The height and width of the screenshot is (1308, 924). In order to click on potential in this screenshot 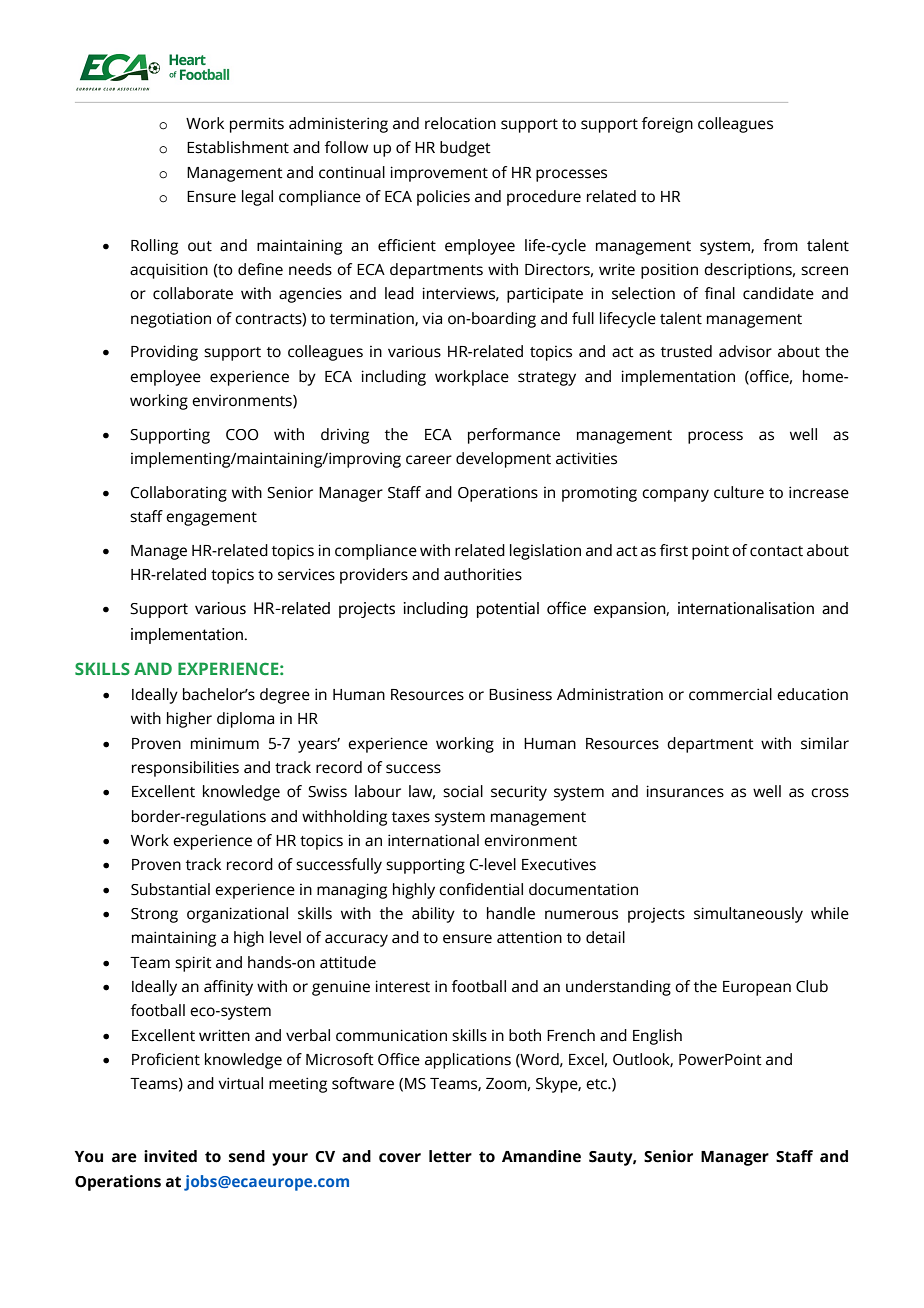, I will do `click(508, 610)`.
